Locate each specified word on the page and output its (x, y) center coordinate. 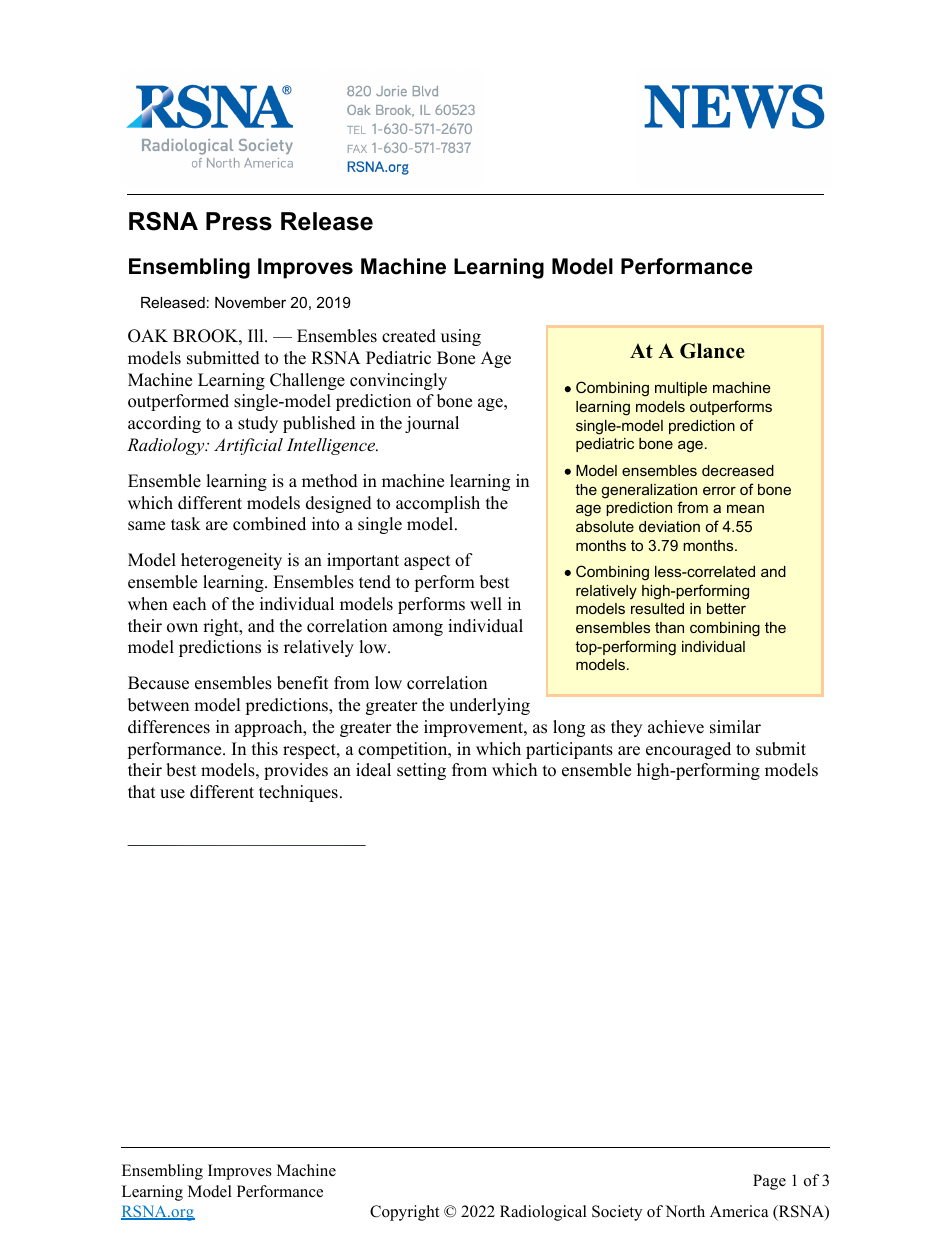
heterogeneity (231, 561)
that (142, 791)
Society (617, 1213)
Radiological (543, 1213)
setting (421, 771)
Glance (712, 351)
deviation (669, 526)
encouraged (688, 750)
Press (239, 221)
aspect (427, 562)
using (461, 337)
